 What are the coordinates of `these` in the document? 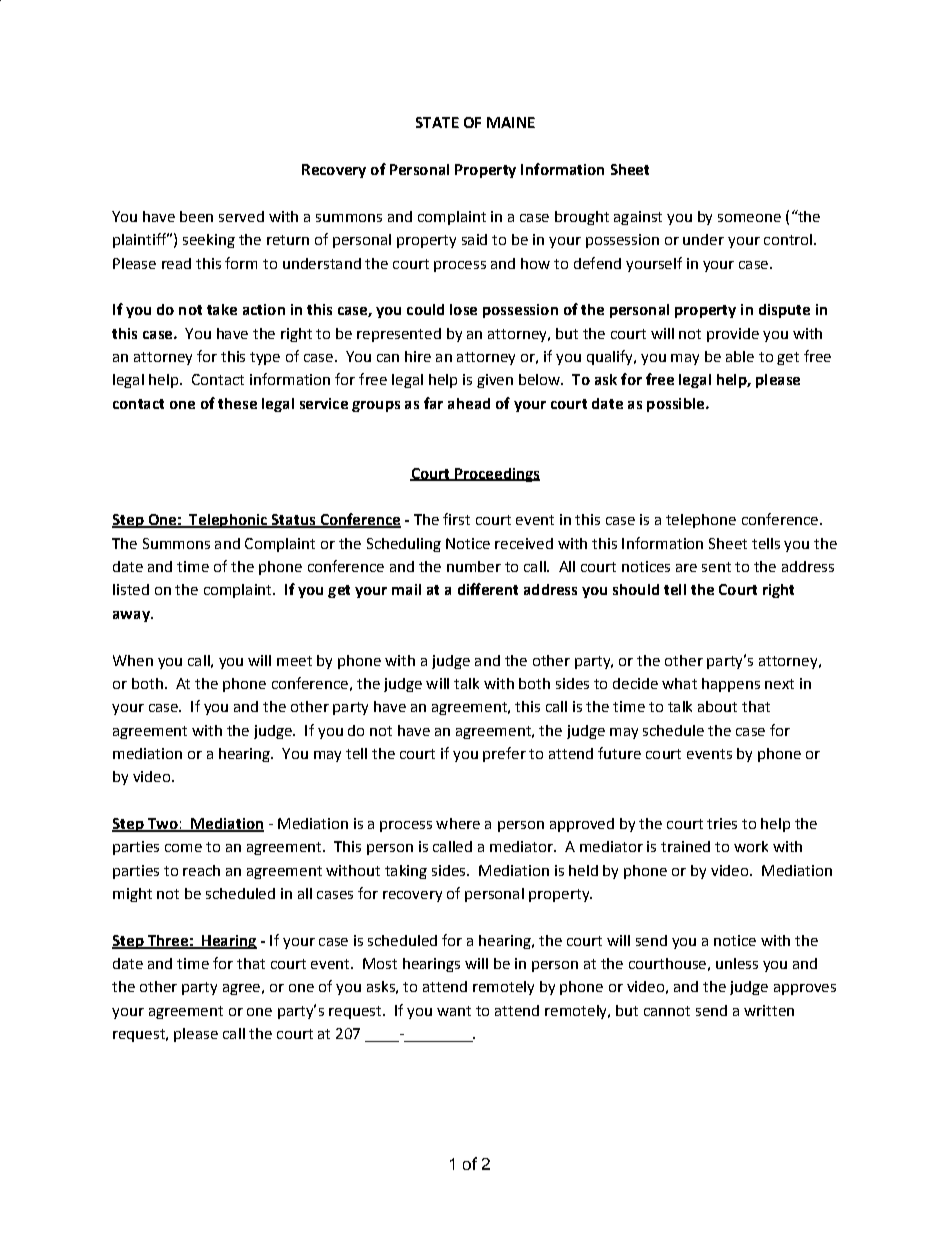 It's located at (237, 403).
